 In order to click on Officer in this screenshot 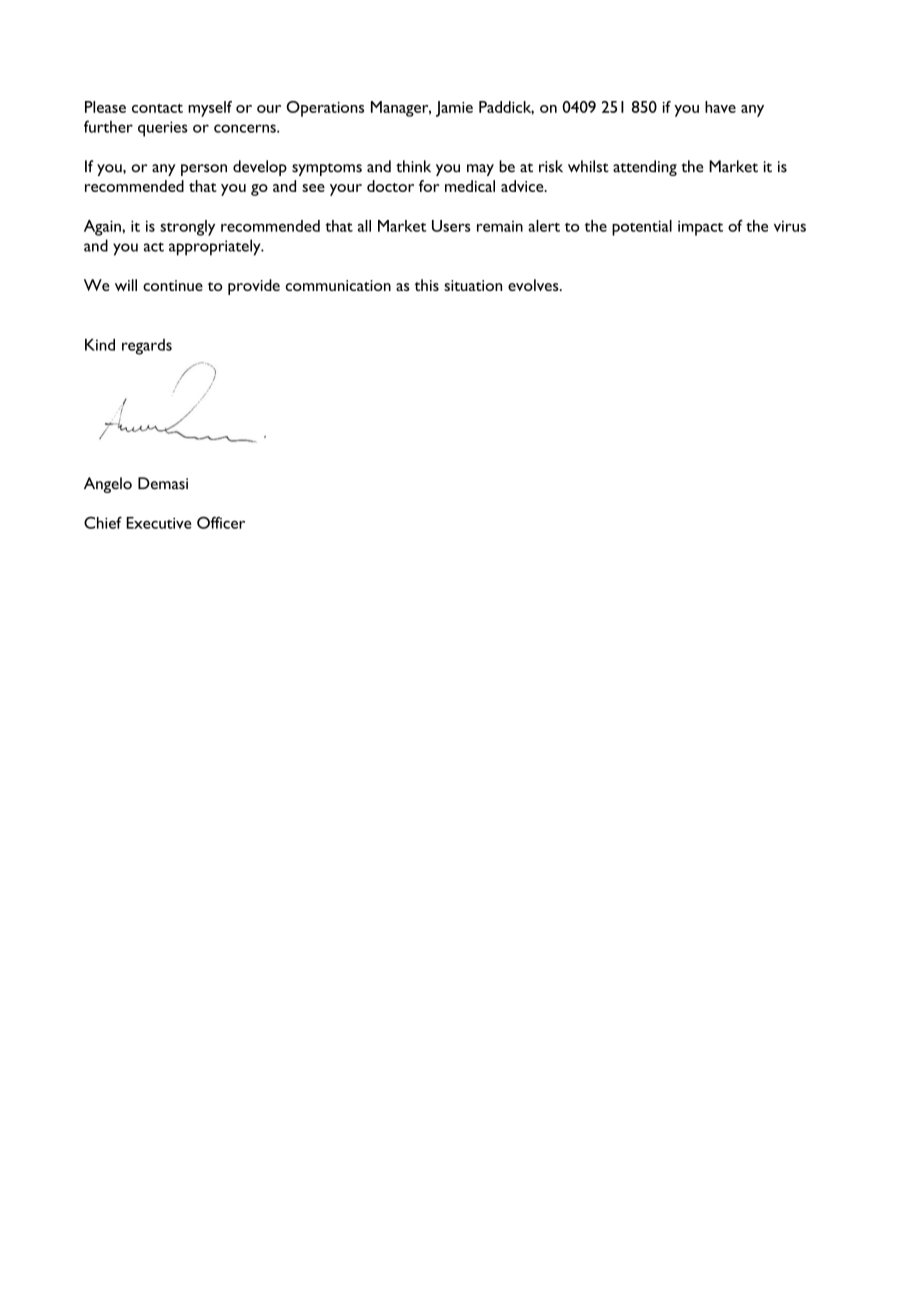, I will do `click(221, 522)`.
